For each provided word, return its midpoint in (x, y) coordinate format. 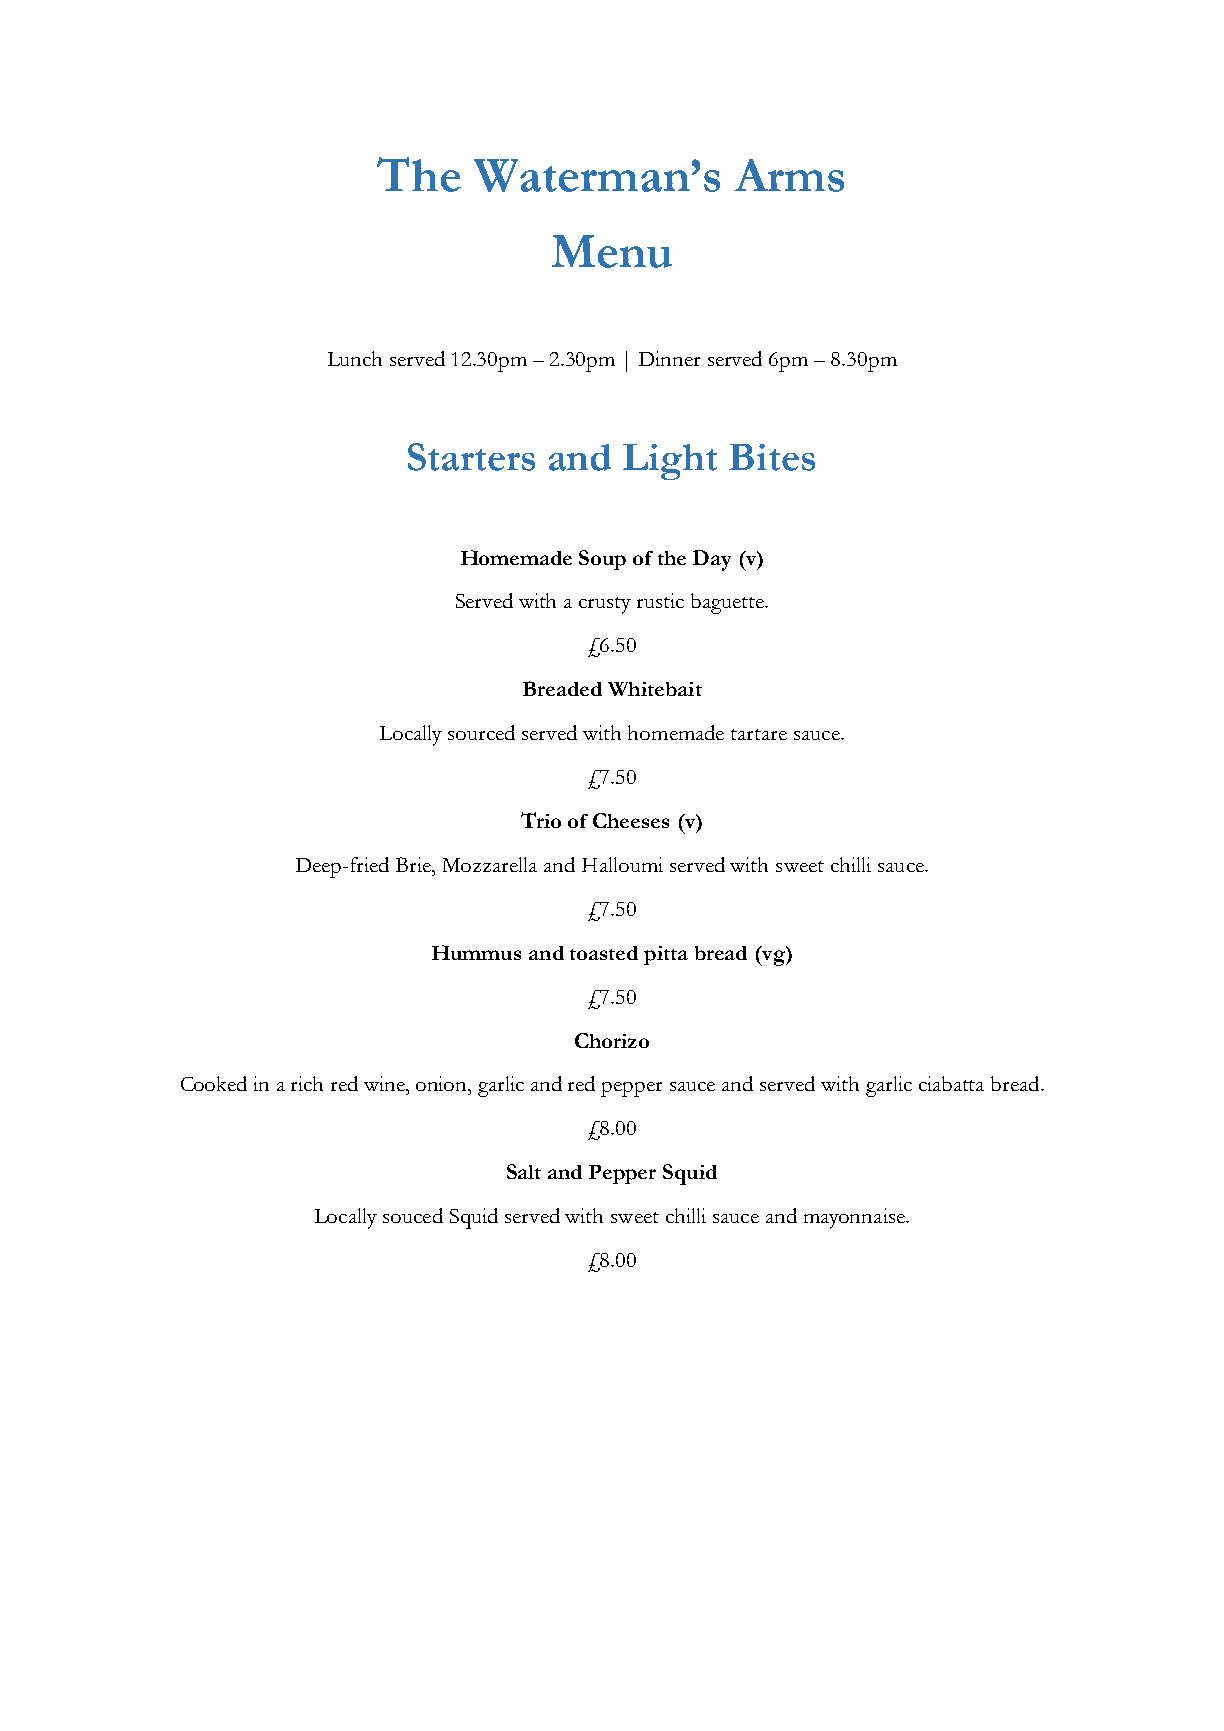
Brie (415, 864)
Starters (471, 457)
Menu (612, 251)
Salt (524, 1171)
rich (307, 1083)
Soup (602, 560)
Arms (789, 175)
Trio (541, 820)
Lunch (355, 358)
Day (712, 560)
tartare (759, 734)
